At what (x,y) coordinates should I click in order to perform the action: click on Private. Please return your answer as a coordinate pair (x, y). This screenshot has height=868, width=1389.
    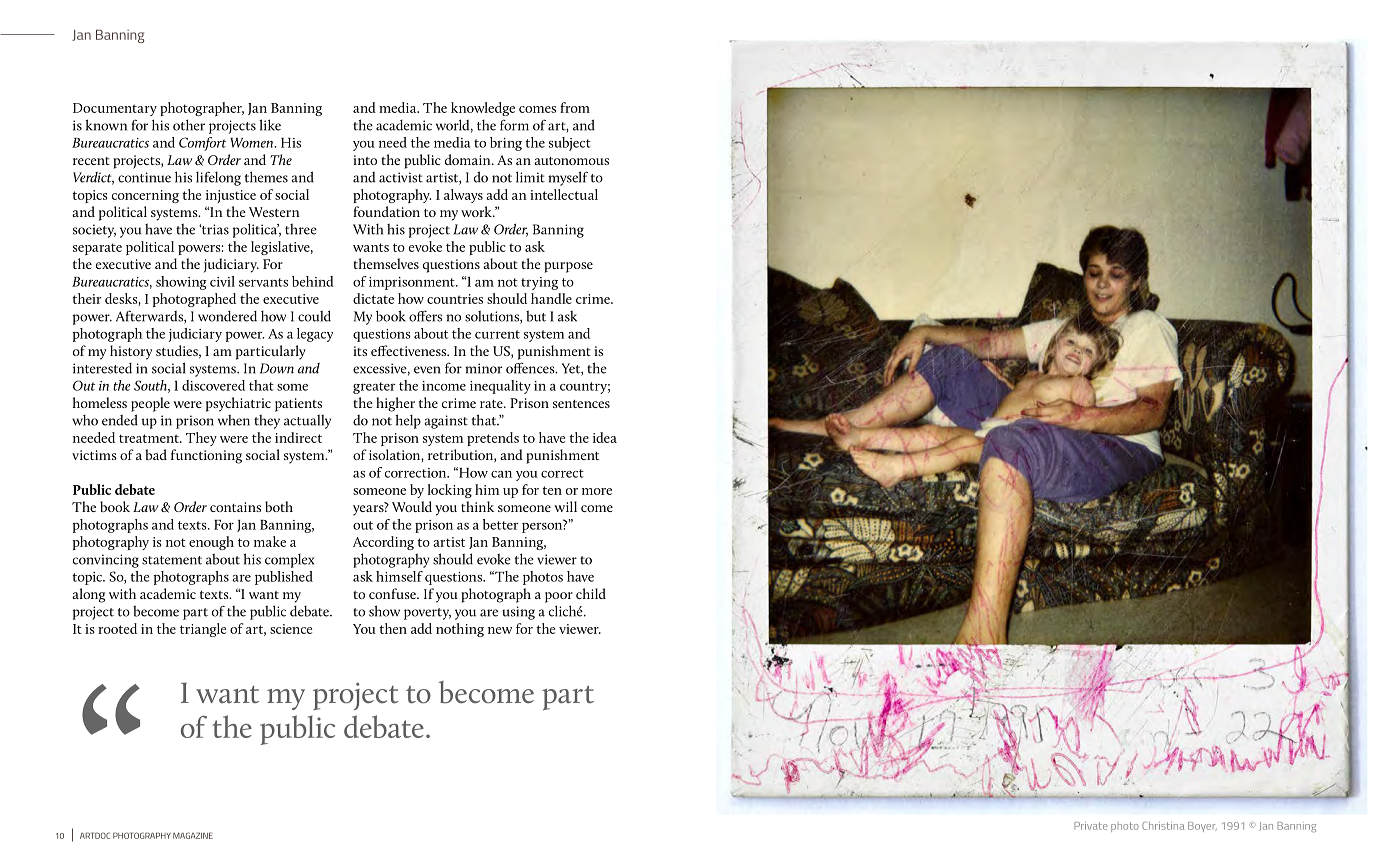
    Looking at the image, I should click on (1091, 826).
